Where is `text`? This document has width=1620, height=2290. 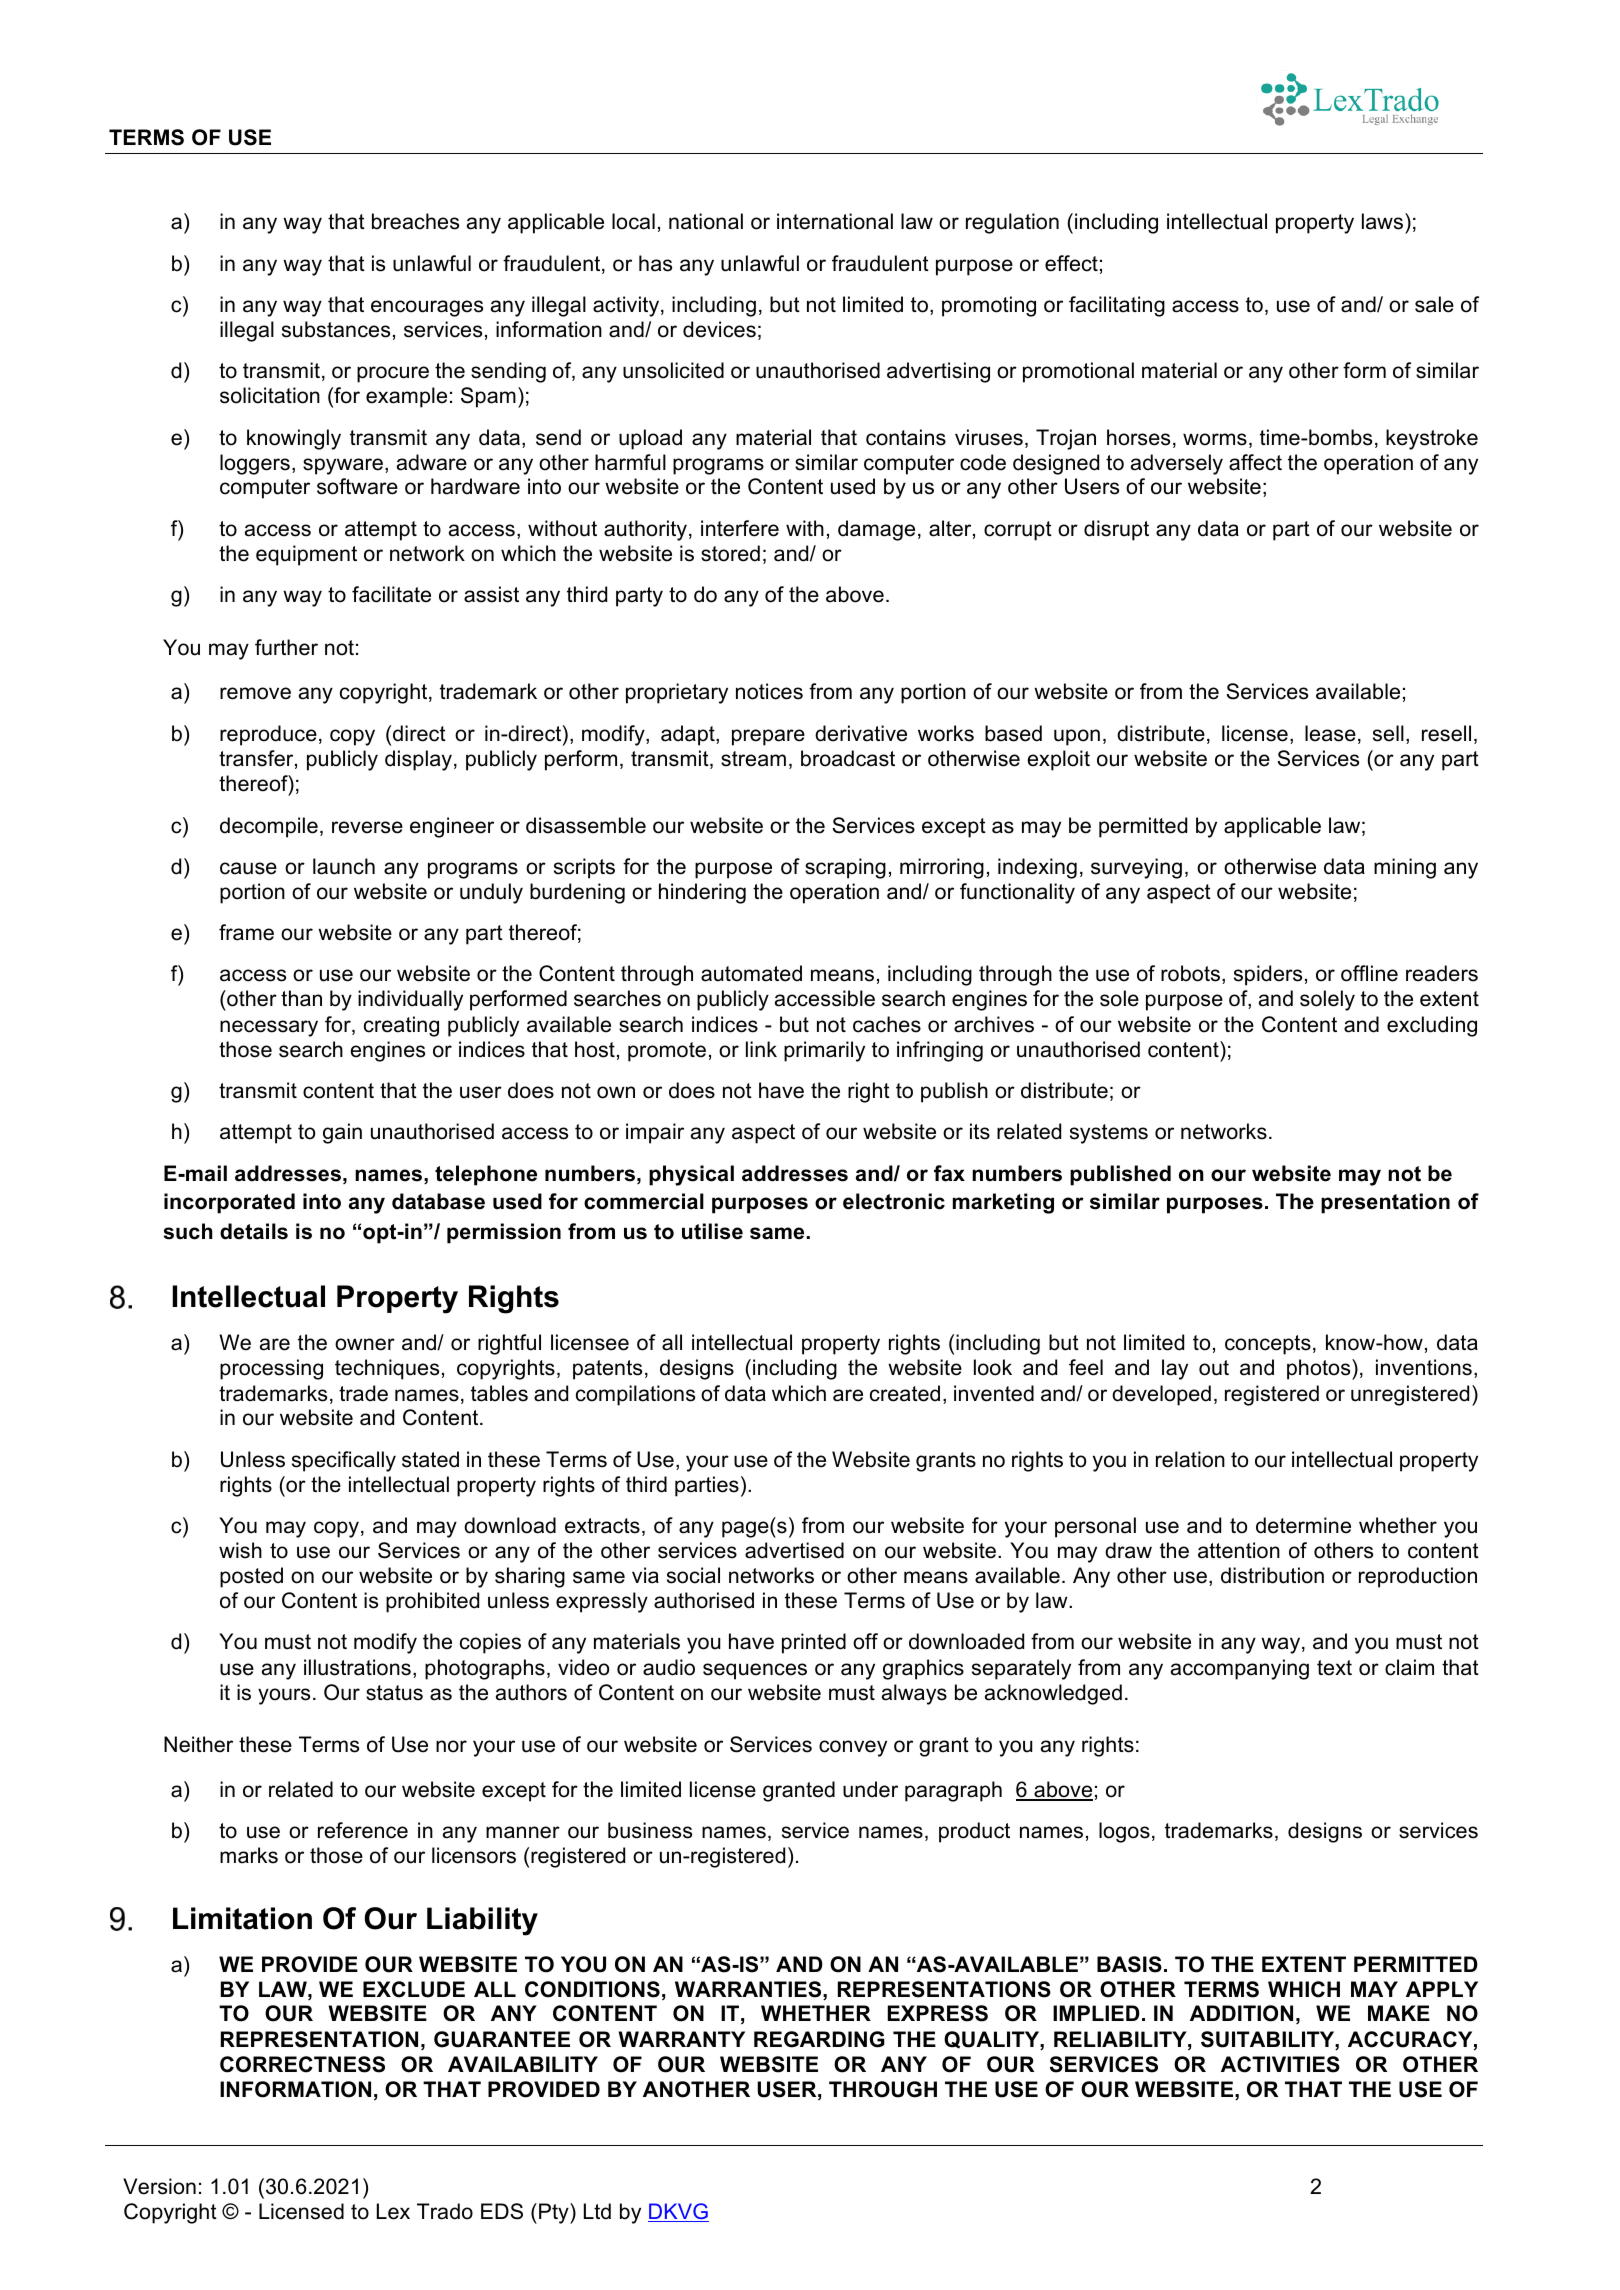 text is located at coordinates (1334, 1668).
